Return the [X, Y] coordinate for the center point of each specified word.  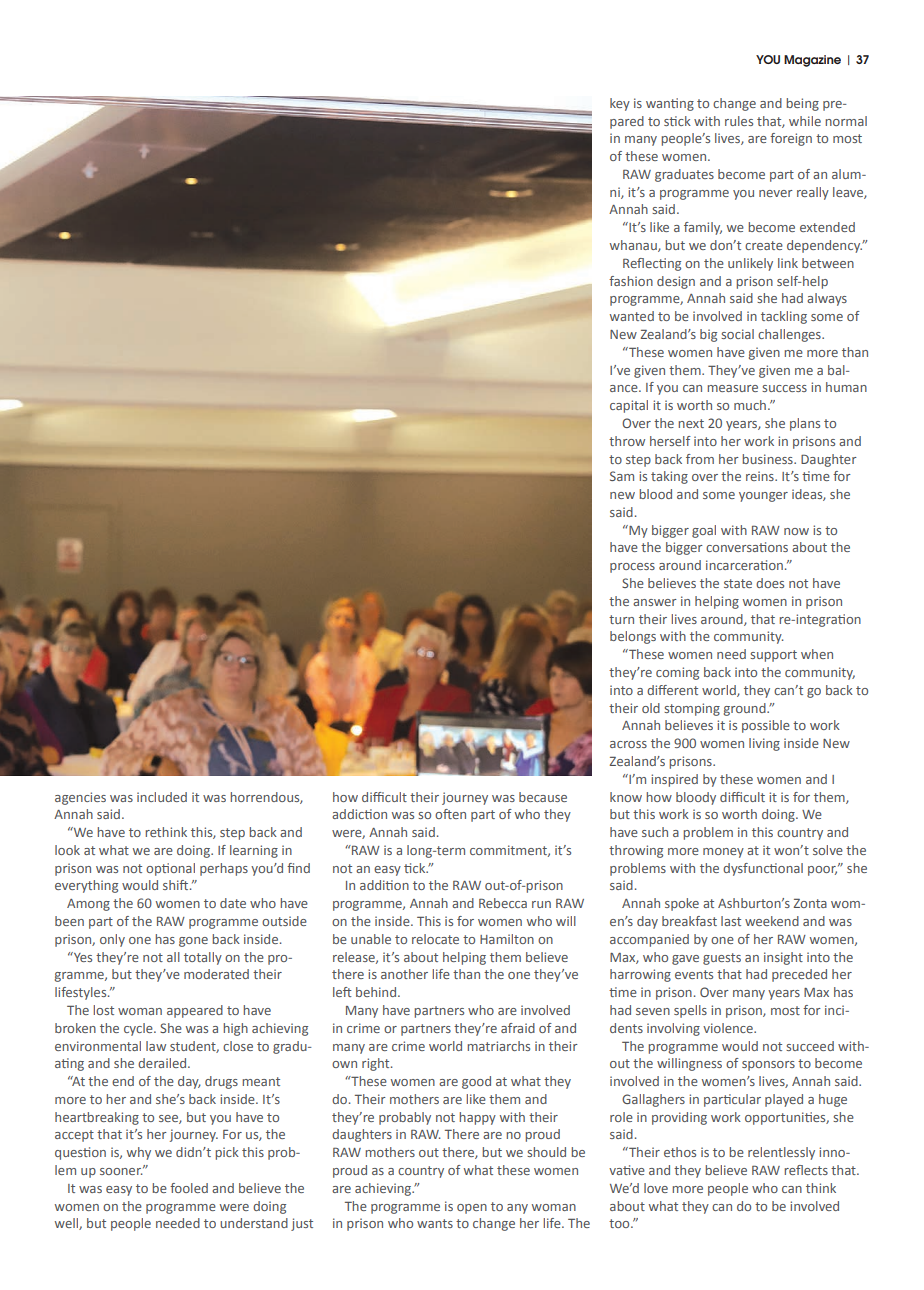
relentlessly [781, 1153]
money [723, 853]
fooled [189, 1188]
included [162, 797]
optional [170, 869]
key [620, 104]
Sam [622, 476]
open [472, 1209]
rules [739, 121]
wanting [670, 104]
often [450, 814]
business [768, 459]
